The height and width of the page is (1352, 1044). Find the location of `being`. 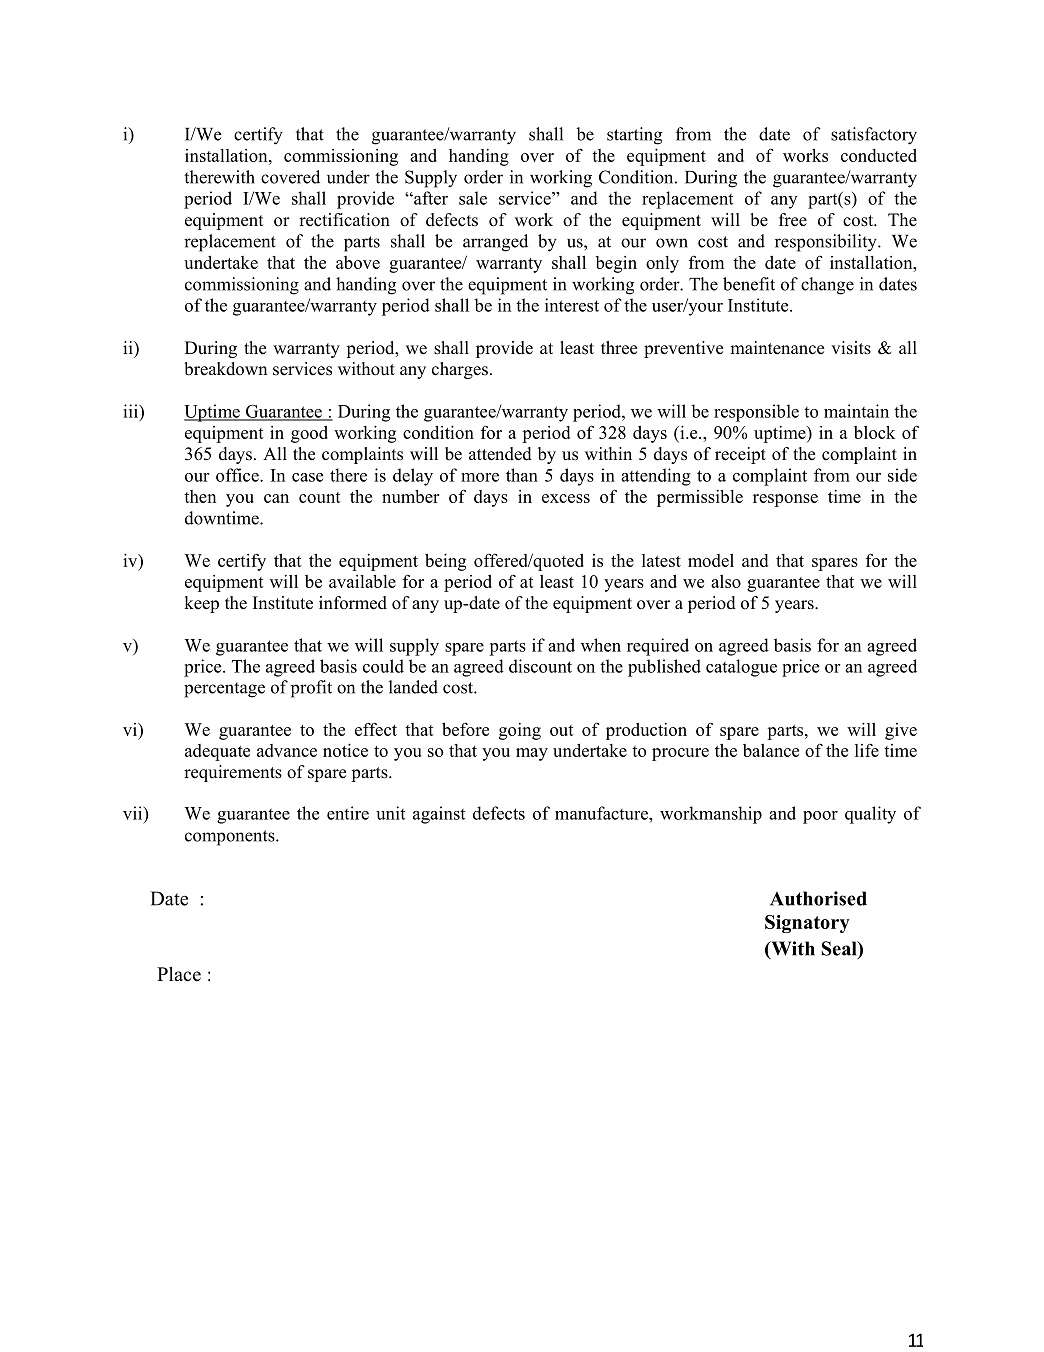

being is located at coordinates (445, 562).
